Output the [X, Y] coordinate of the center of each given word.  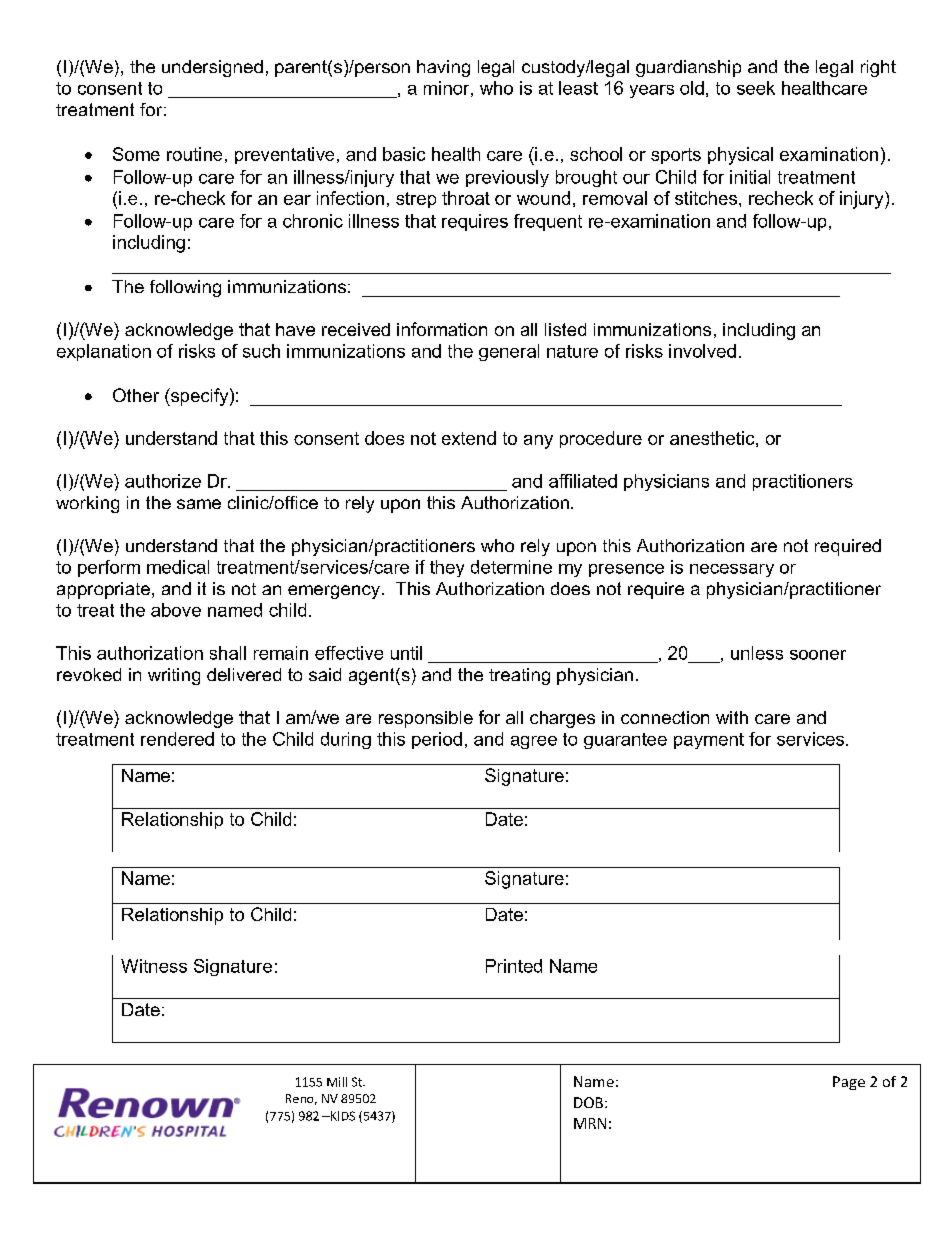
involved [702, 351]
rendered [177, 739]
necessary [732, 570]
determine [511, 567]
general [509, 352]
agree [534, 742]
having [443, 68]
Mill [337, 1082]
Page [849, 1083]
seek [756, 88]
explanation [104, 352]
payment [709, 741]
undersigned [212, 68]
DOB [588, 1102]
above [176, 610]
